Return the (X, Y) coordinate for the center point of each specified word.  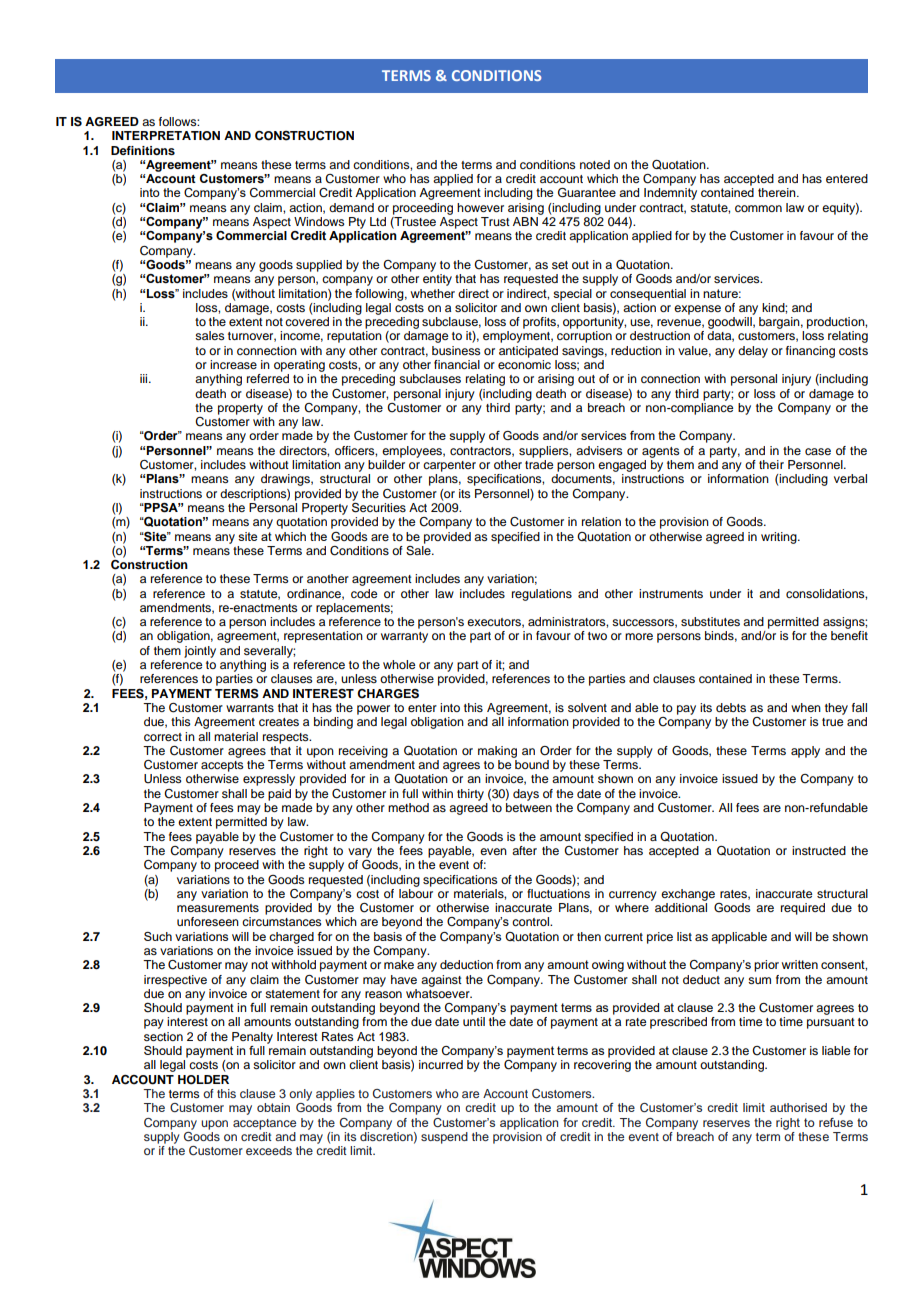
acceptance (264, 1124)
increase (233, 364)
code (364, 593)
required (803, 909)
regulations (542, 595)
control (531, 921)
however (480, 207)
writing (780, 538)
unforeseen (208, 921)
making (497, 752)
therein (778, 192)
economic (524, 364)
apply (805, 752)
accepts (222, 766)
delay (753, 352)
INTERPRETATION (166, 136)
